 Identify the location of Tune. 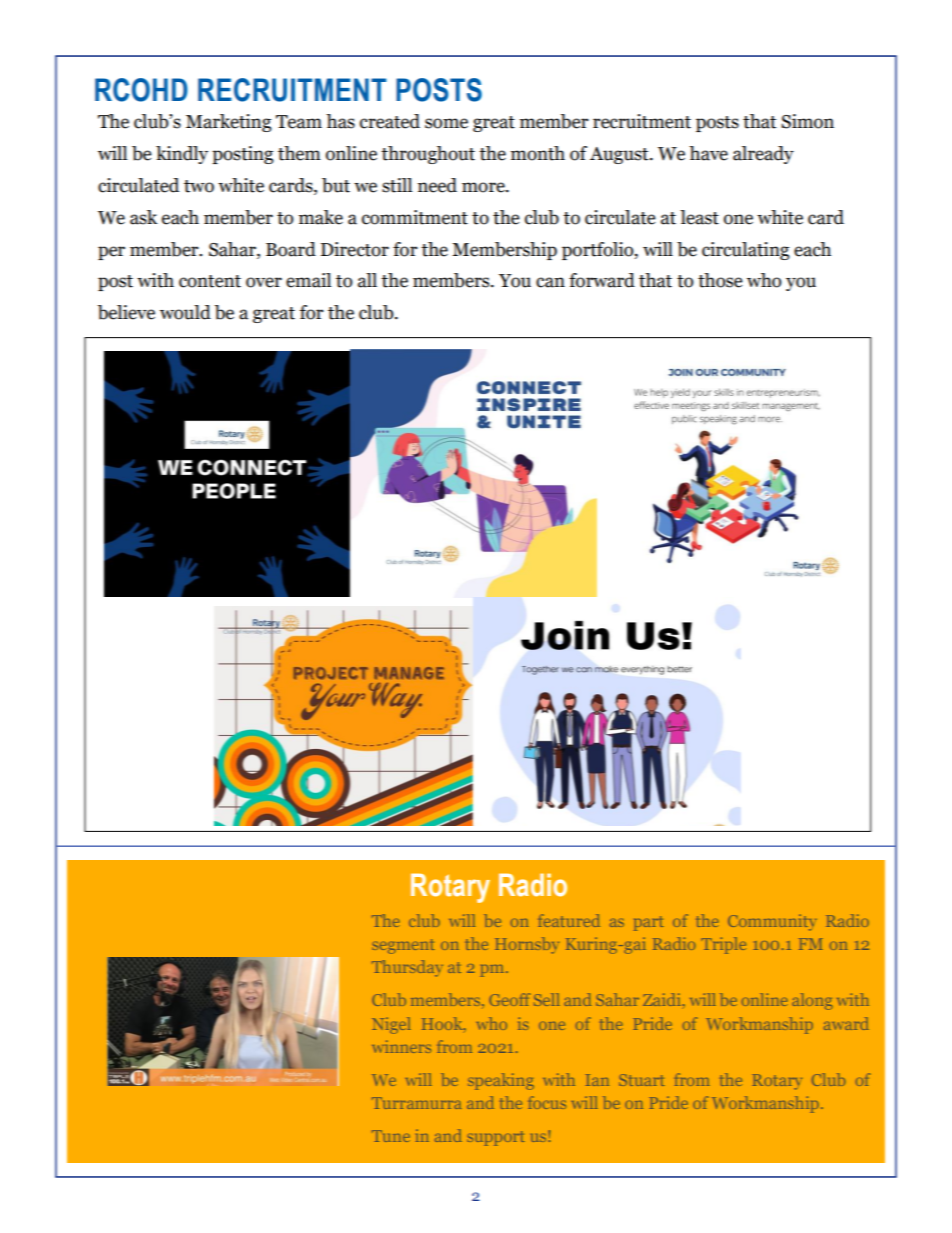
(391, 1136).
